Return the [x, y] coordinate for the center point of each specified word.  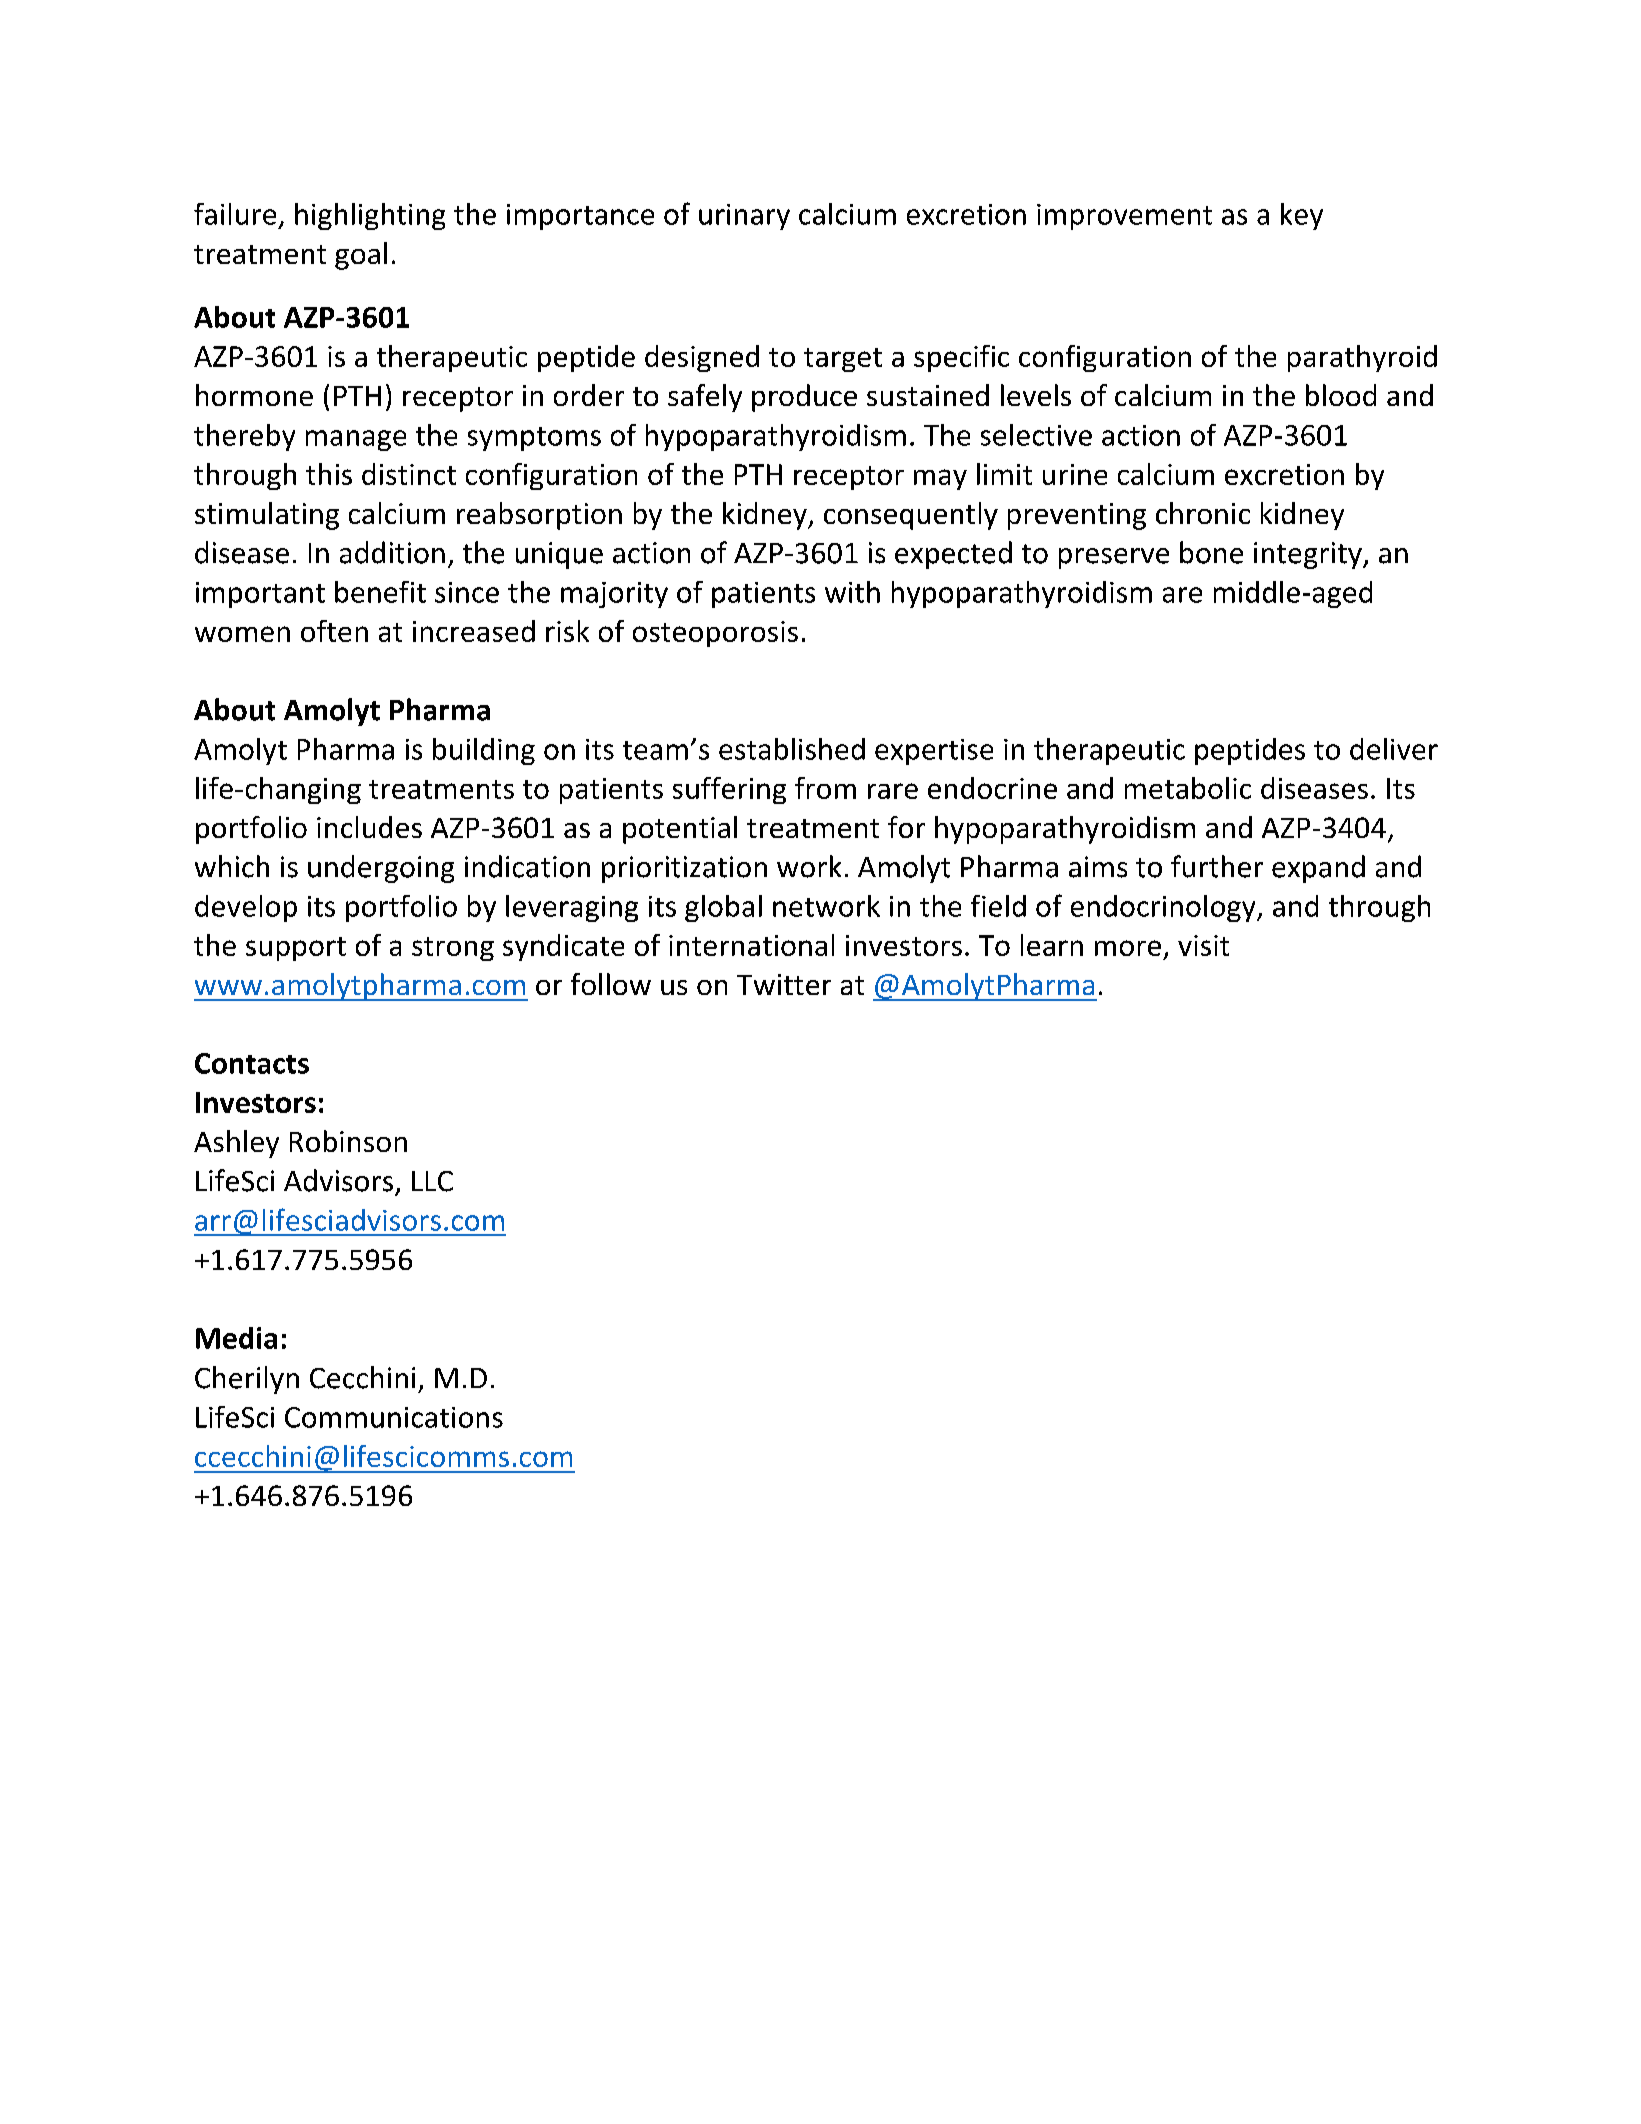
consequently [911, 516]
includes [369, 827]
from [825, 788]
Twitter [784, 984]
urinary [744, 217]
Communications [394, 1417]
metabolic [1188, 788]
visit [1203, 945]
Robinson [348, 1141]
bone [1211, 552]
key [1302, 216]
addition [392, 552]
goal [361, 256]
